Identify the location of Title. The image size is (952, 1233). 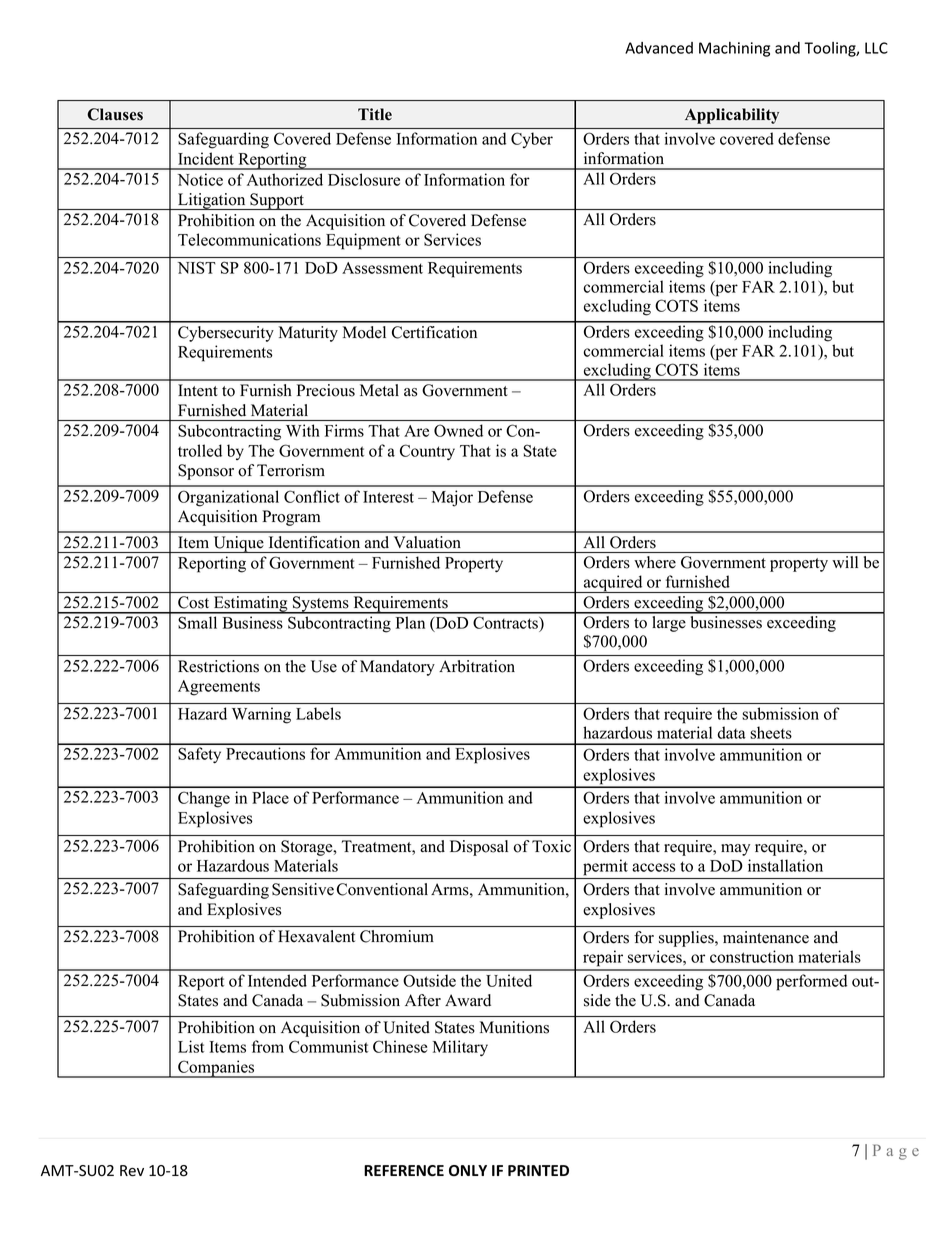
(375, 114).
